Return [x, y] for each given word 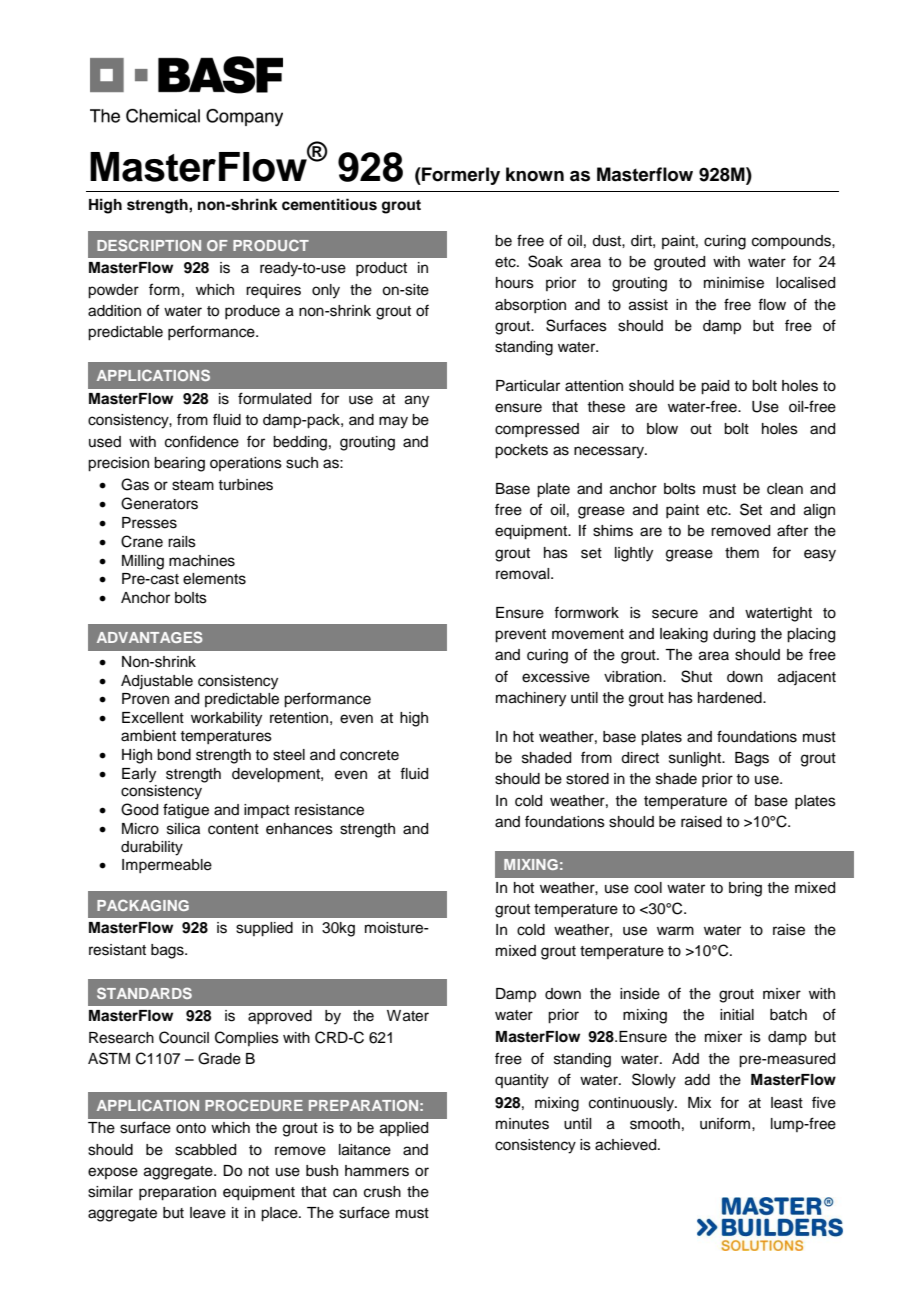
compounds [792, 242]
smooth [655, 1124]
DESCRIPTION [149, 245]
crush [382, 1192]
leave [208, 1213]
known [535, 174]
